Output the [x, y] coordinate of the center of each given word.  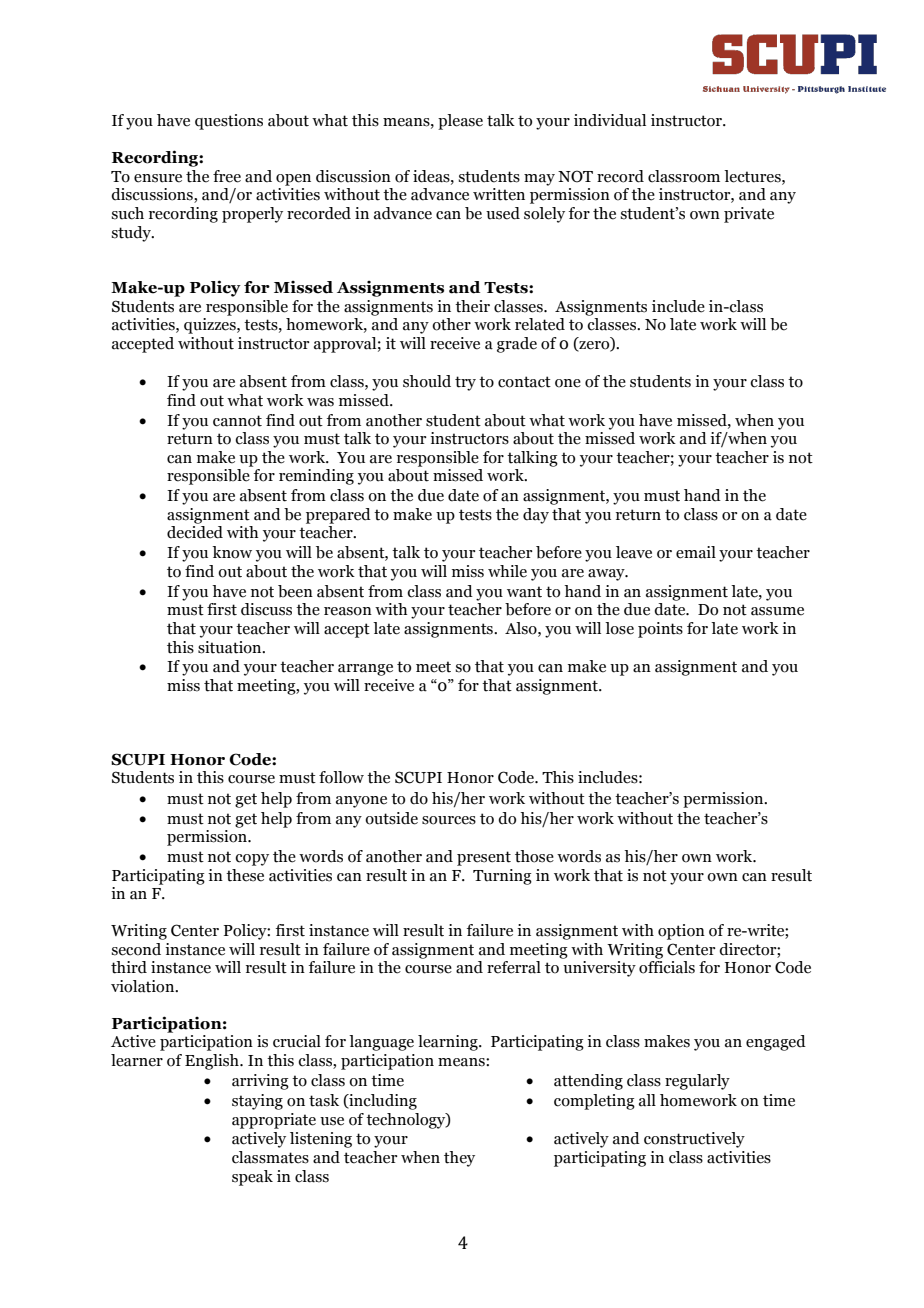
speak [252, 1178]
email [696, 552]
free [227, 176]
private [749, 215]
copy [252, 860]
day [536, 516]
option [681, 932]
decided [195, 532]
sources [449, 820]
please [460, 122]
